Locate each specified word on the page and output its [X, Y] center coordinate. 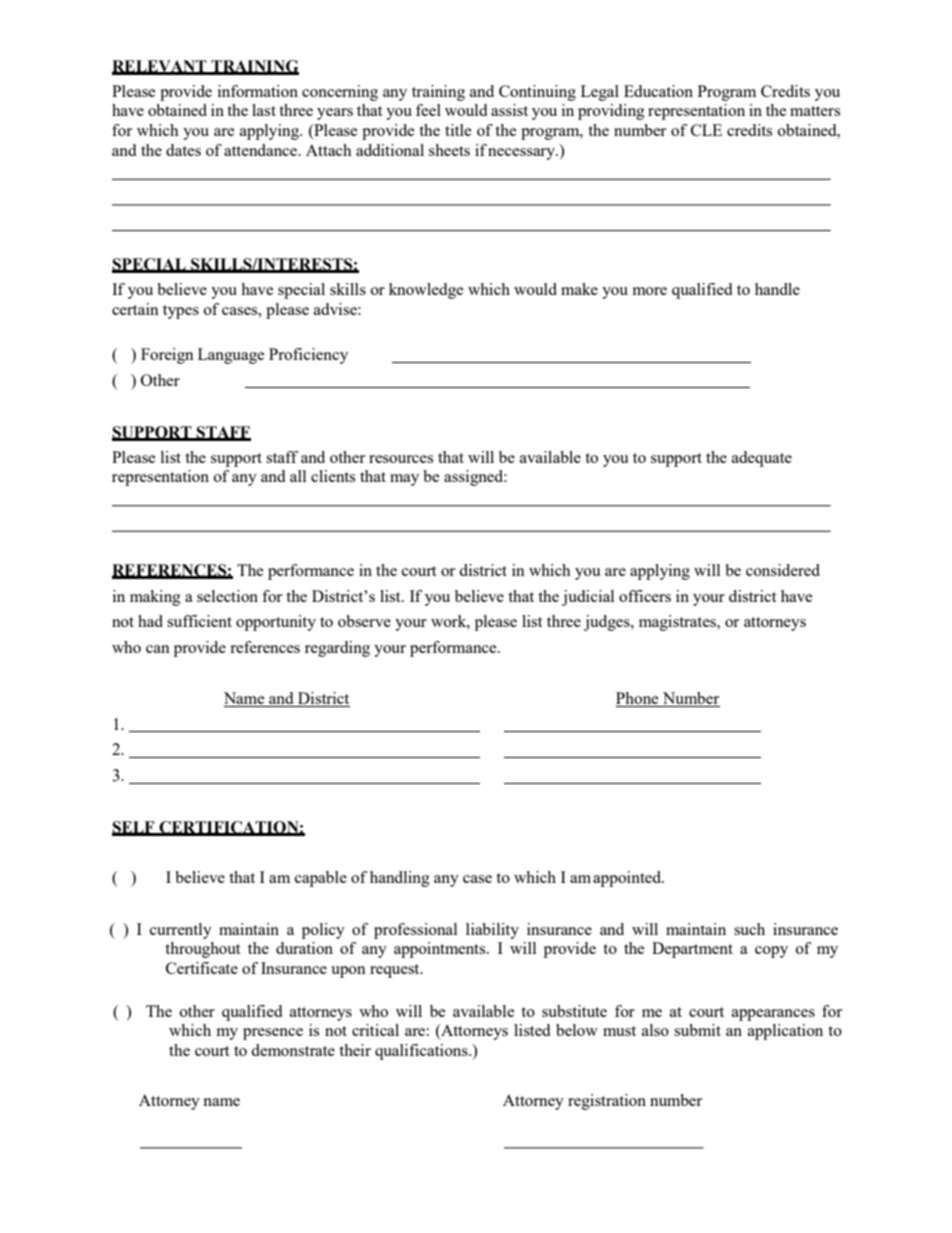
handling [400, 879]
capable [321, 879]
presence [273, 1034]
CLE [706, 130]
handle [777, 289]
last [264, 110]
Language [231, 356]
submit [697, 1030]
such [749, 929]
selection [227, 596]
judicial [588, 598]
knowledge [426, 291]
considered [783, 570]
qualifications [422, 1052]
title [458, 130]
